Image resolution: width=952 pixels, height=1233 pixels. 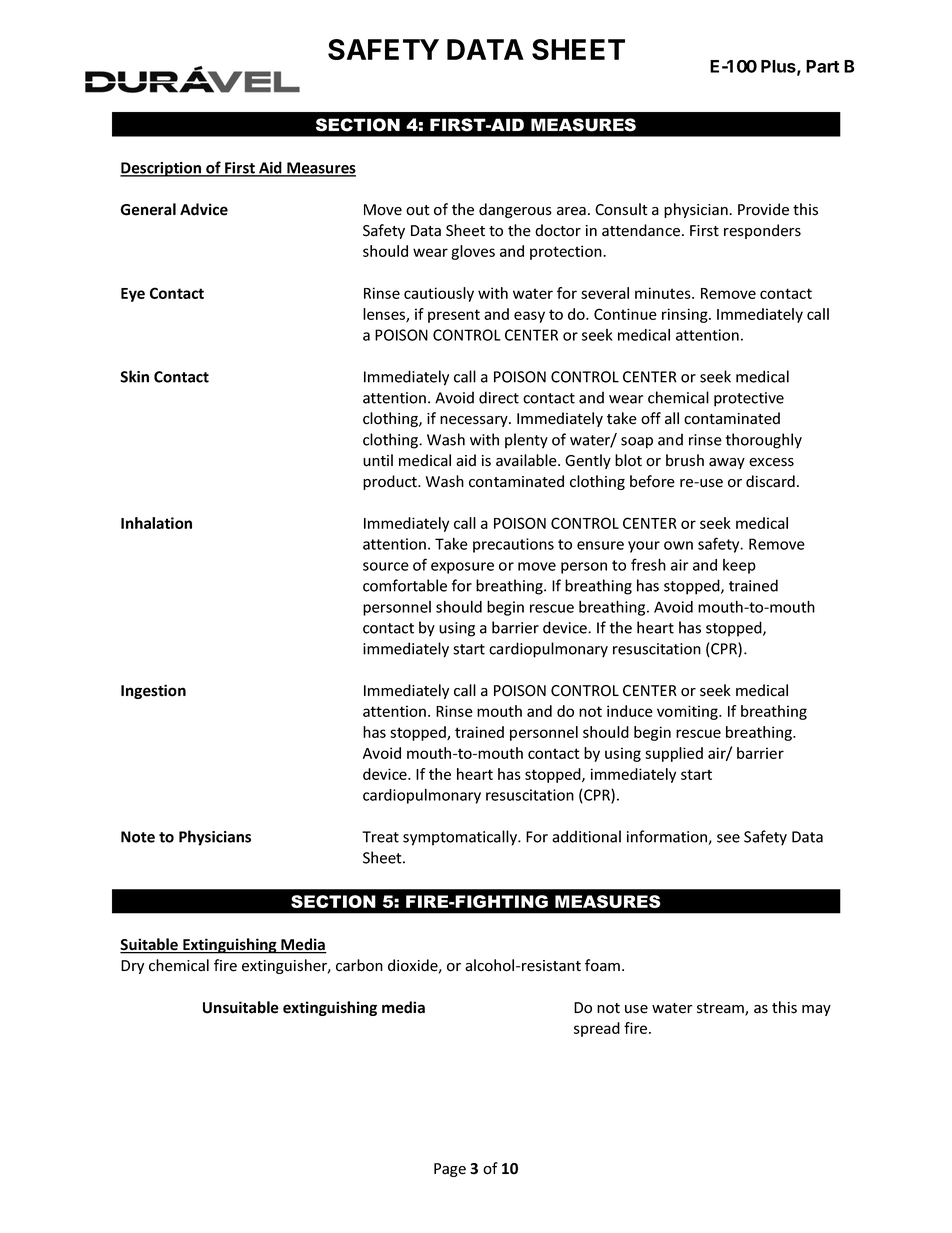 What do you see at coordinates (764, 441) in the document?
I see `thoroughly` at bounding box center [764, 441].
